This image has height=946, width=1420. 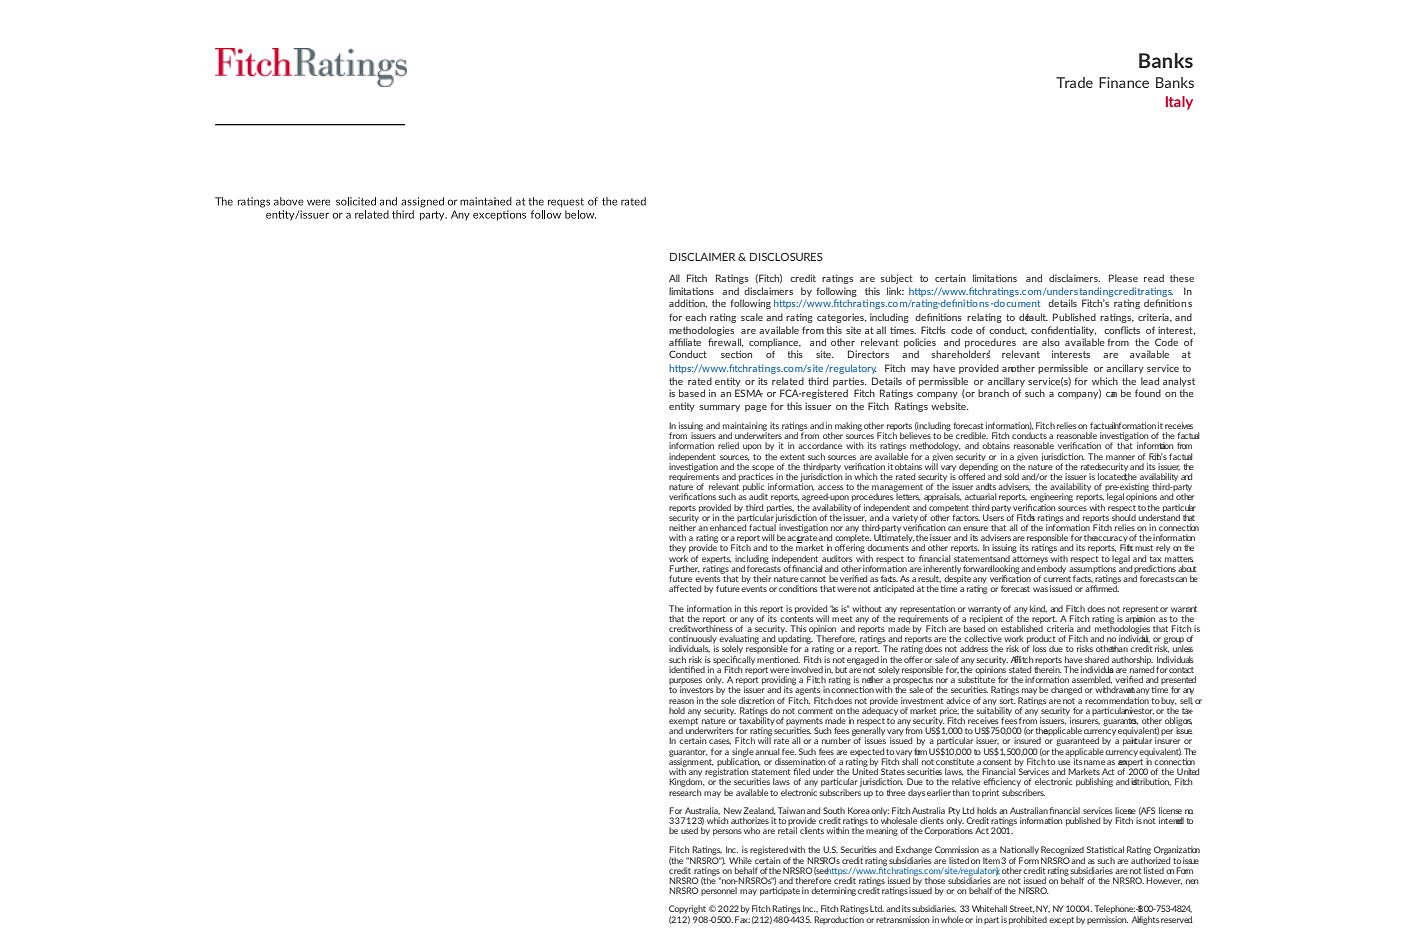 I want to click on appraisals, so click(x=942, y=497).
